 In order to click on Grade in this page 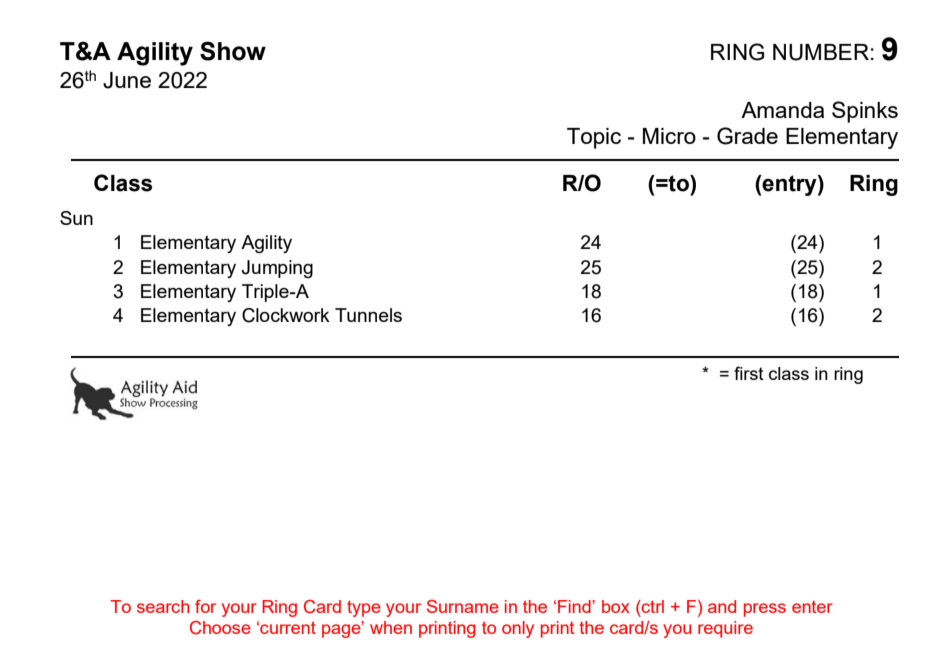, I will do `click(747, 136)`.
